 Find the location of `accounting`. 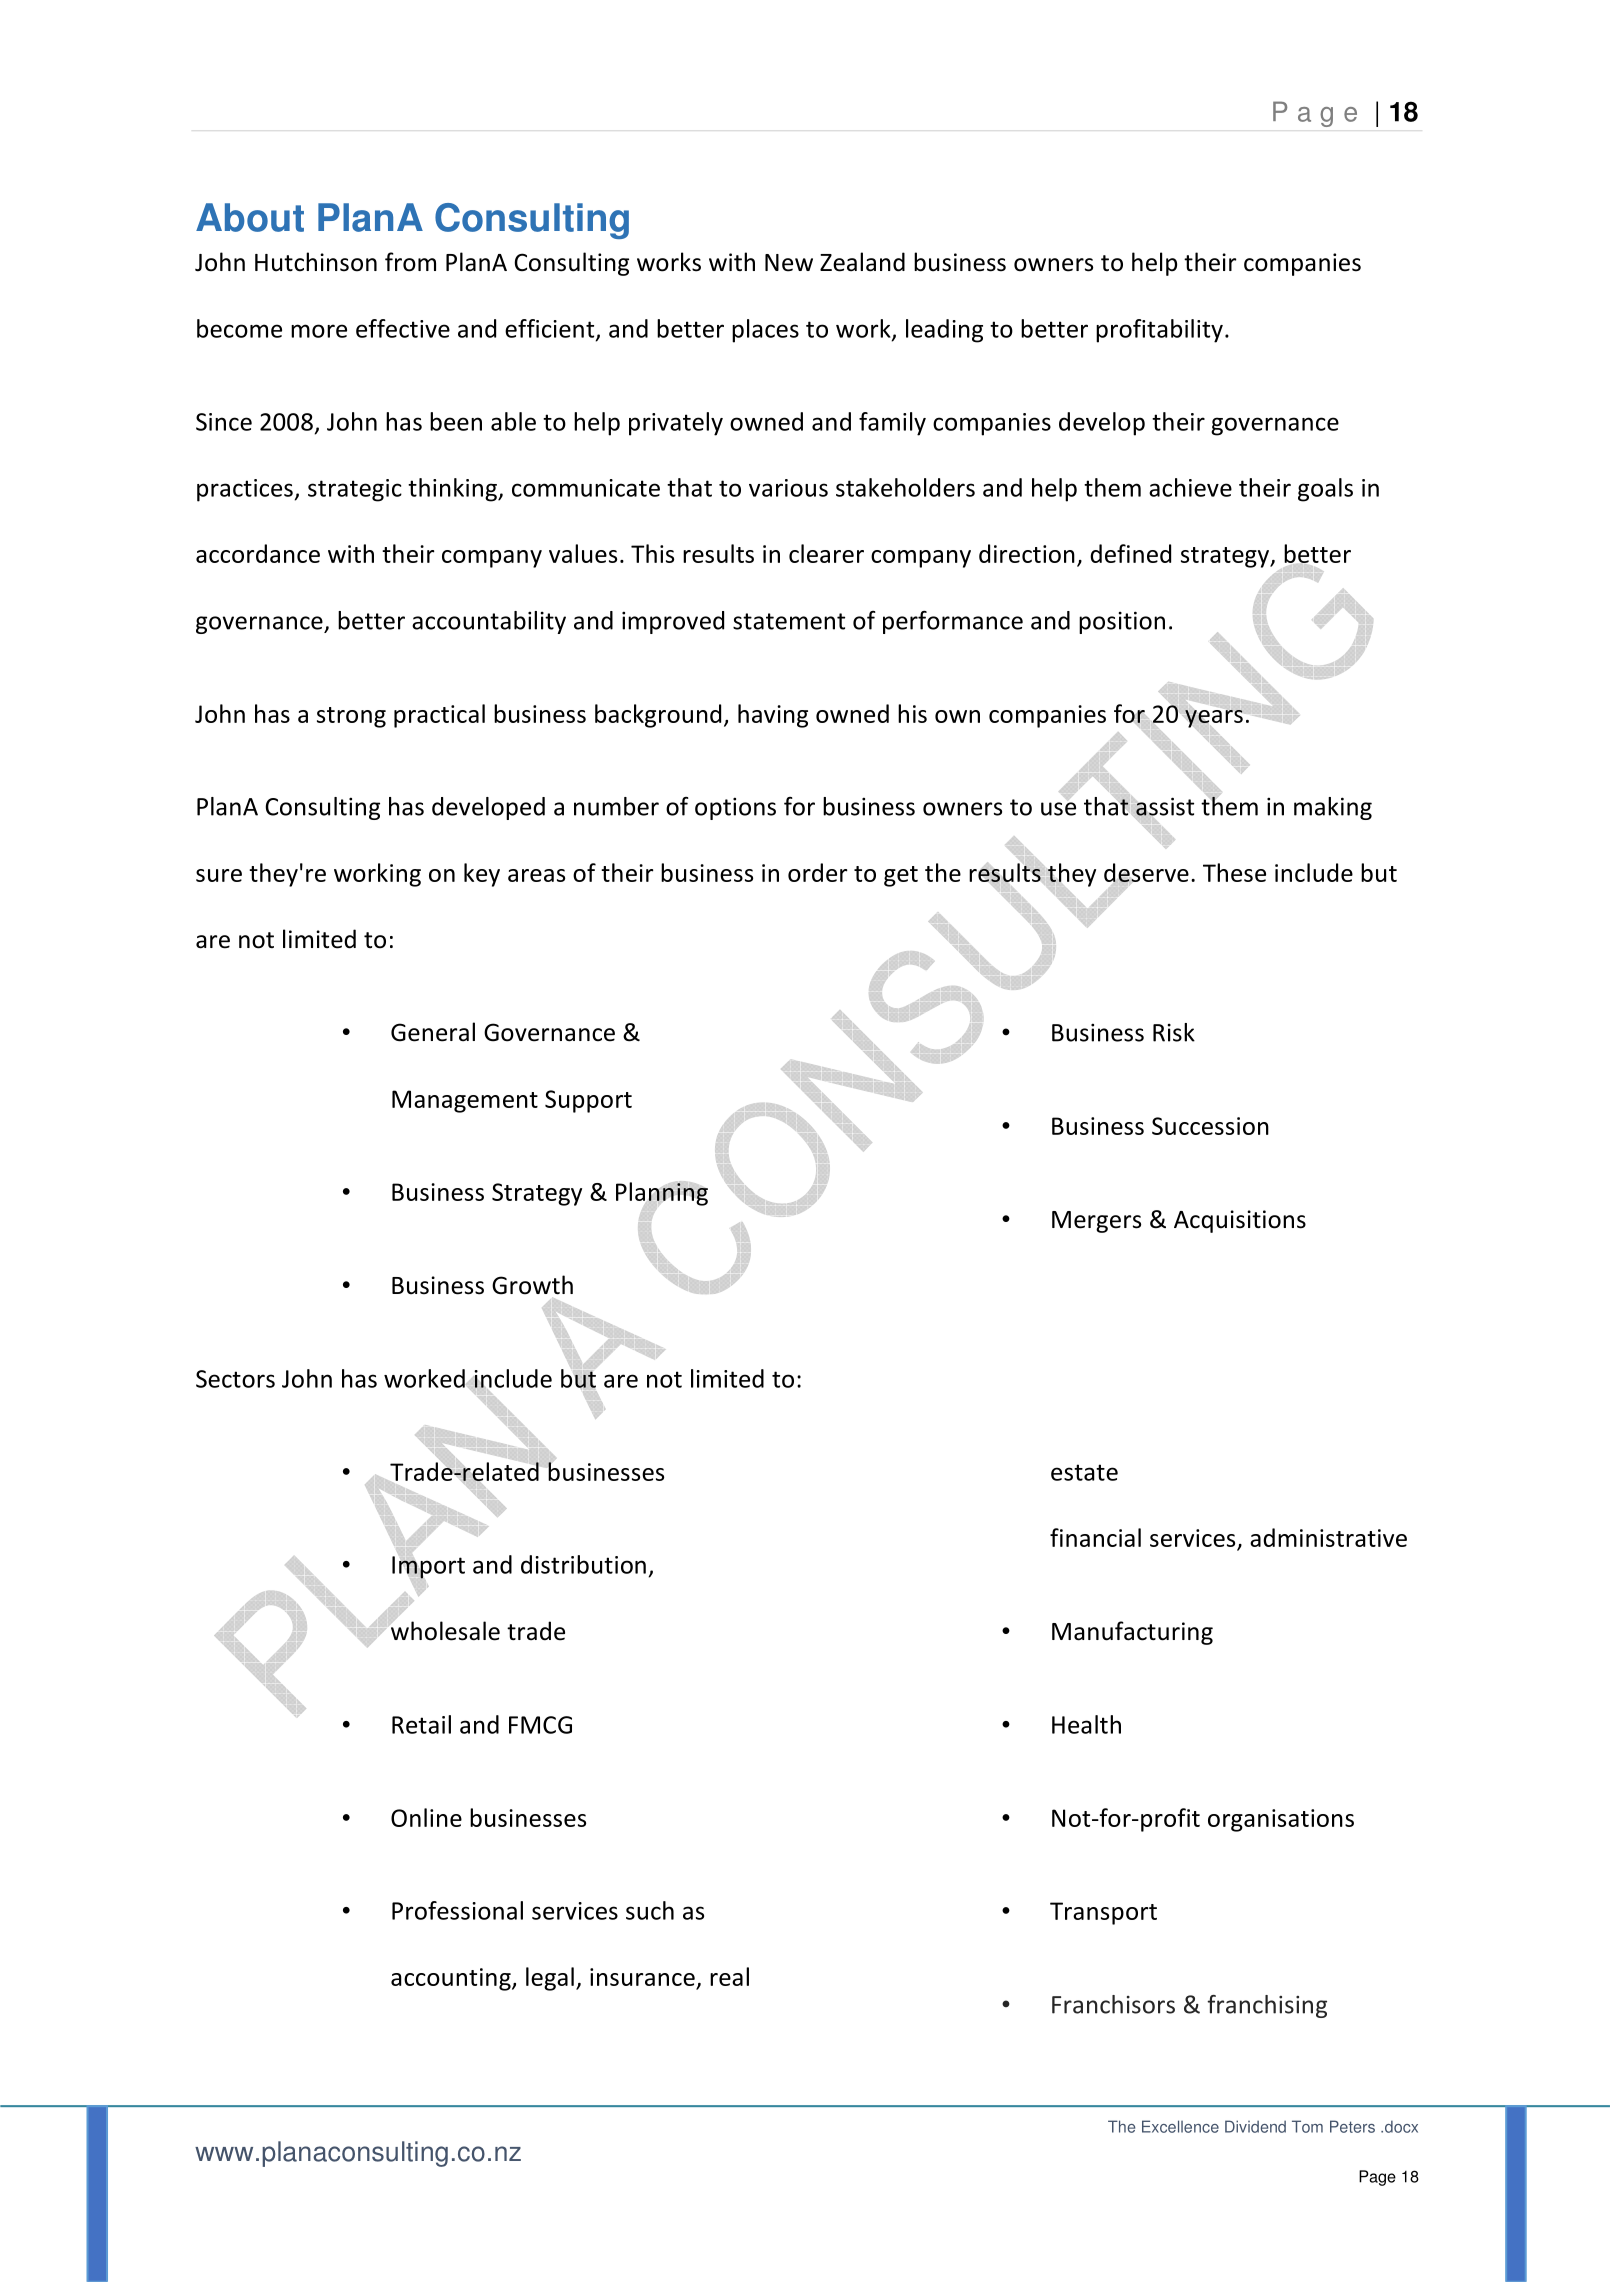

accounting is located at coordinates (452, 1979).
